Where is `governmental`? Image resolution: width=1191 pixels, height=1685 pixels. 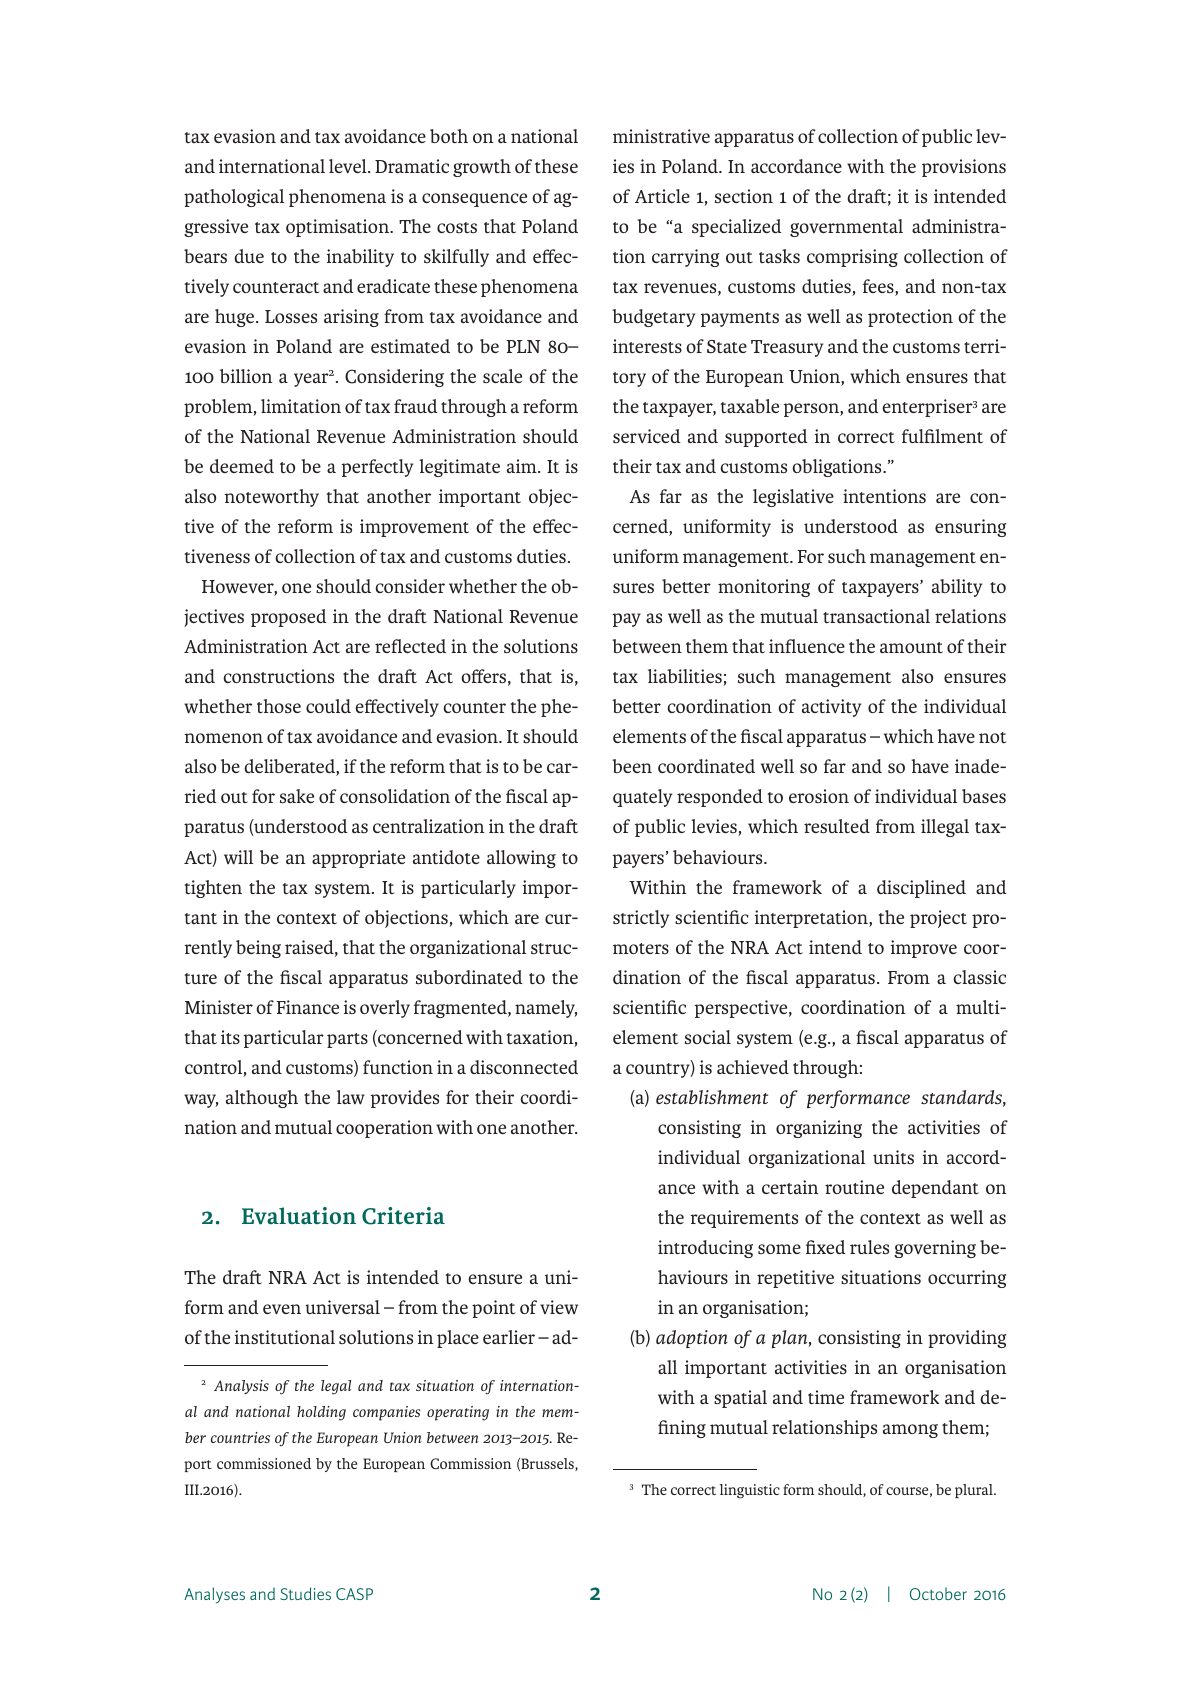
governmental is located at coordinates (846, 228).
